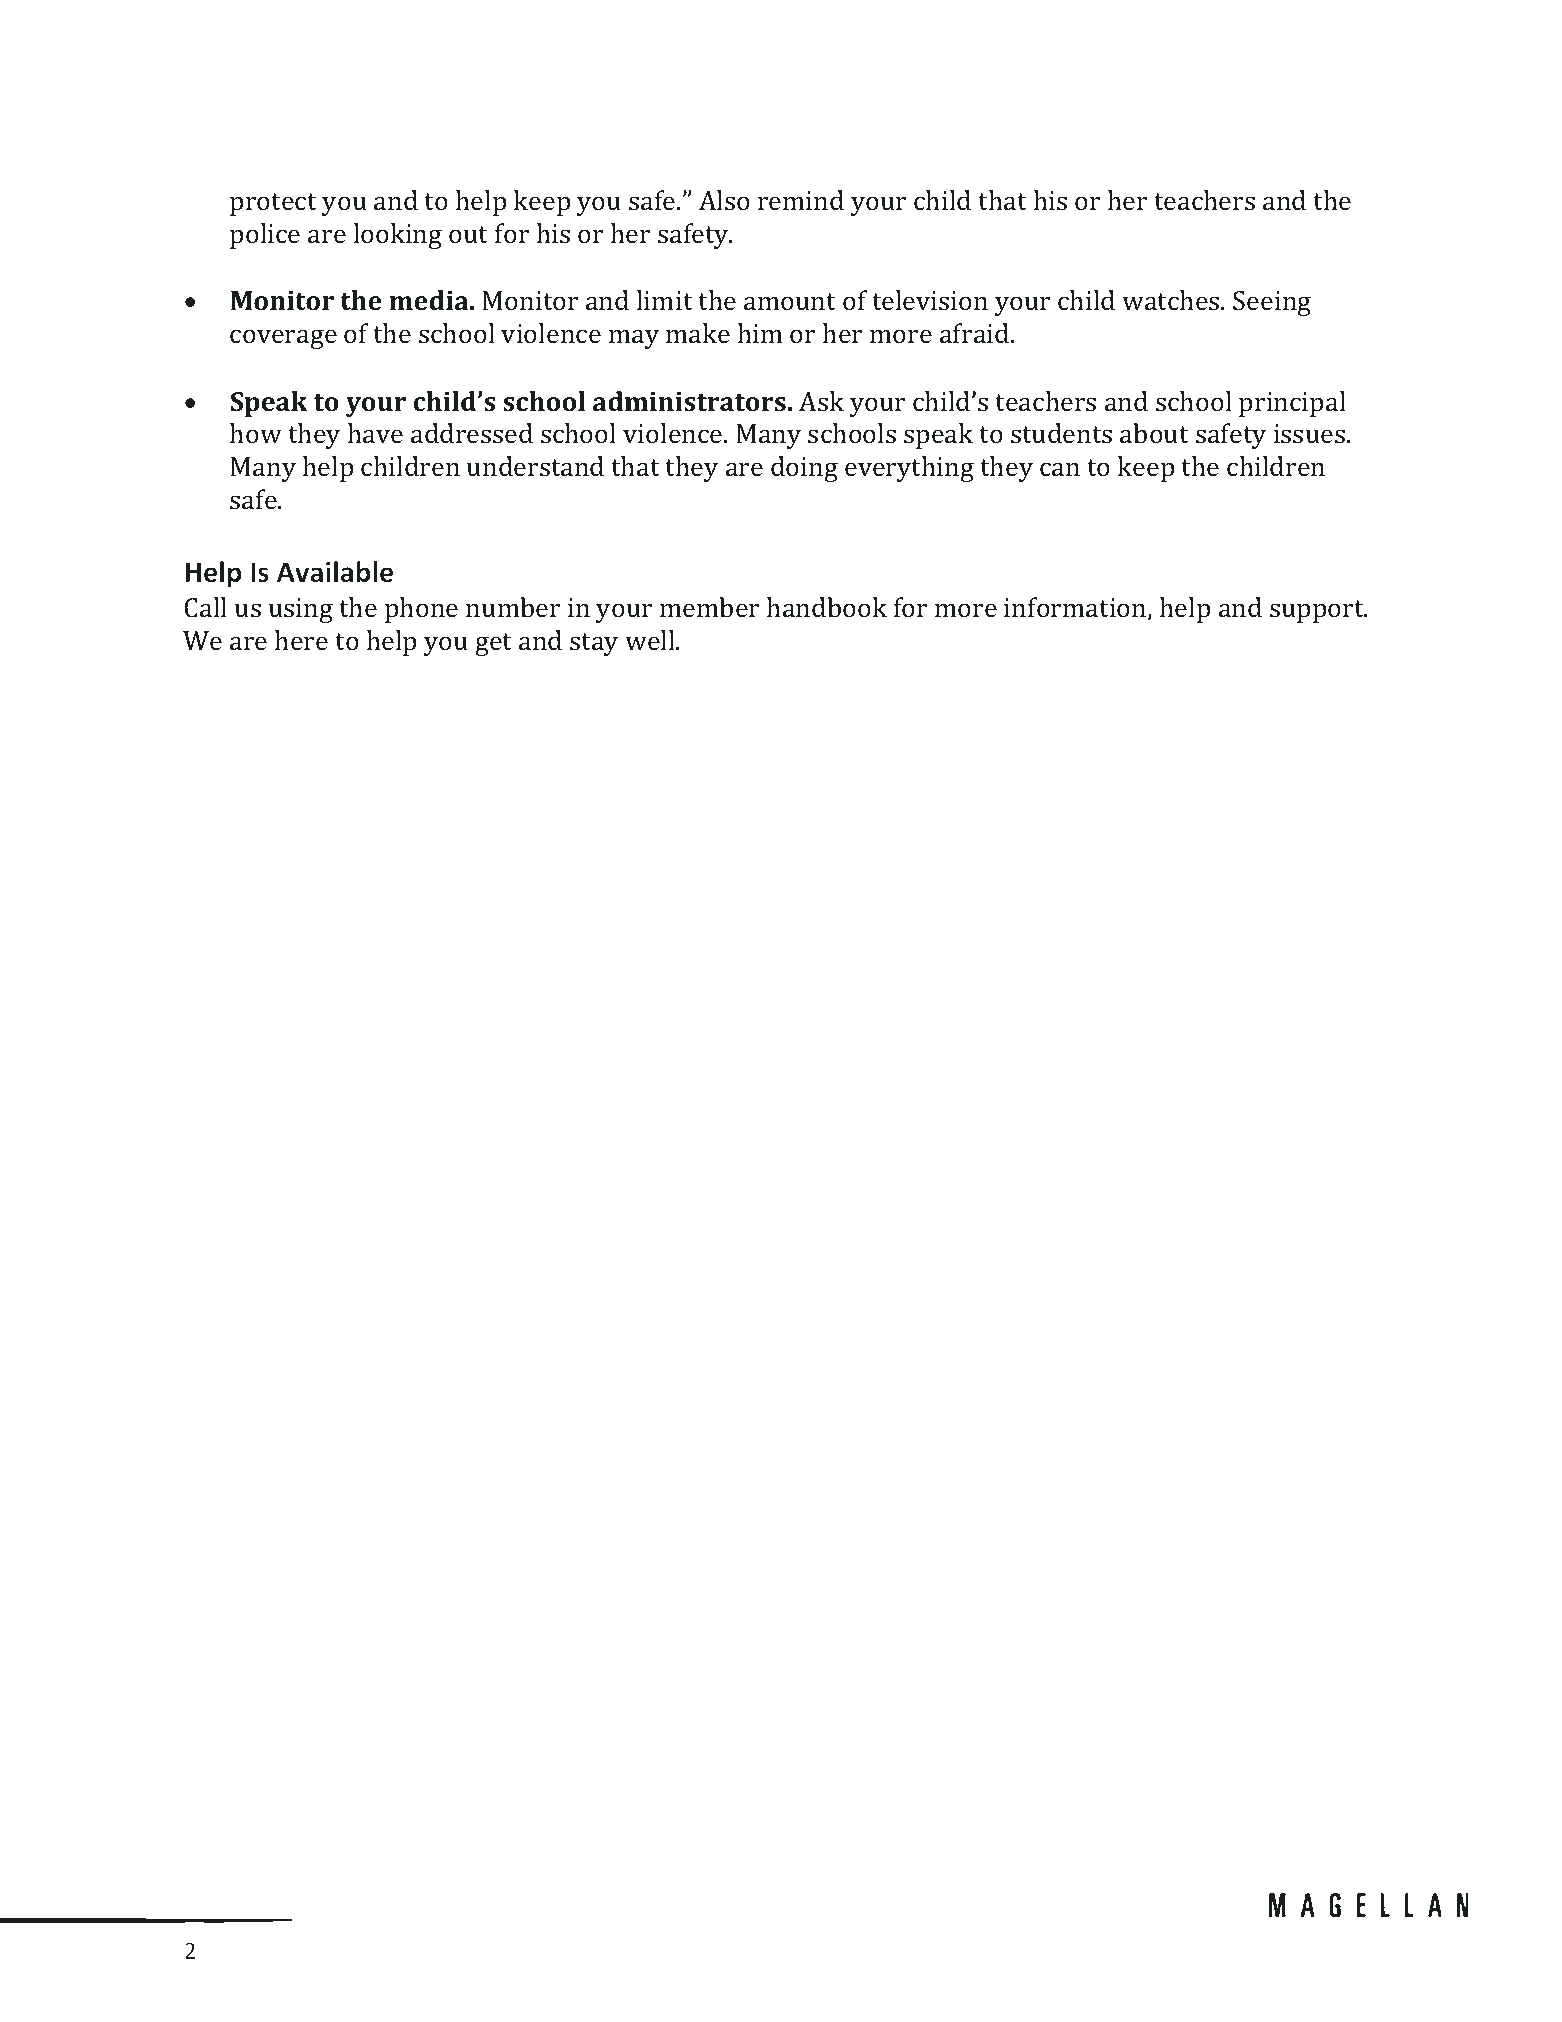 The width and height of the page is (1562, 2022). What do you see at coordinates (398, 236) in the page?
I see `looking` at bounding box center [398, 236].
